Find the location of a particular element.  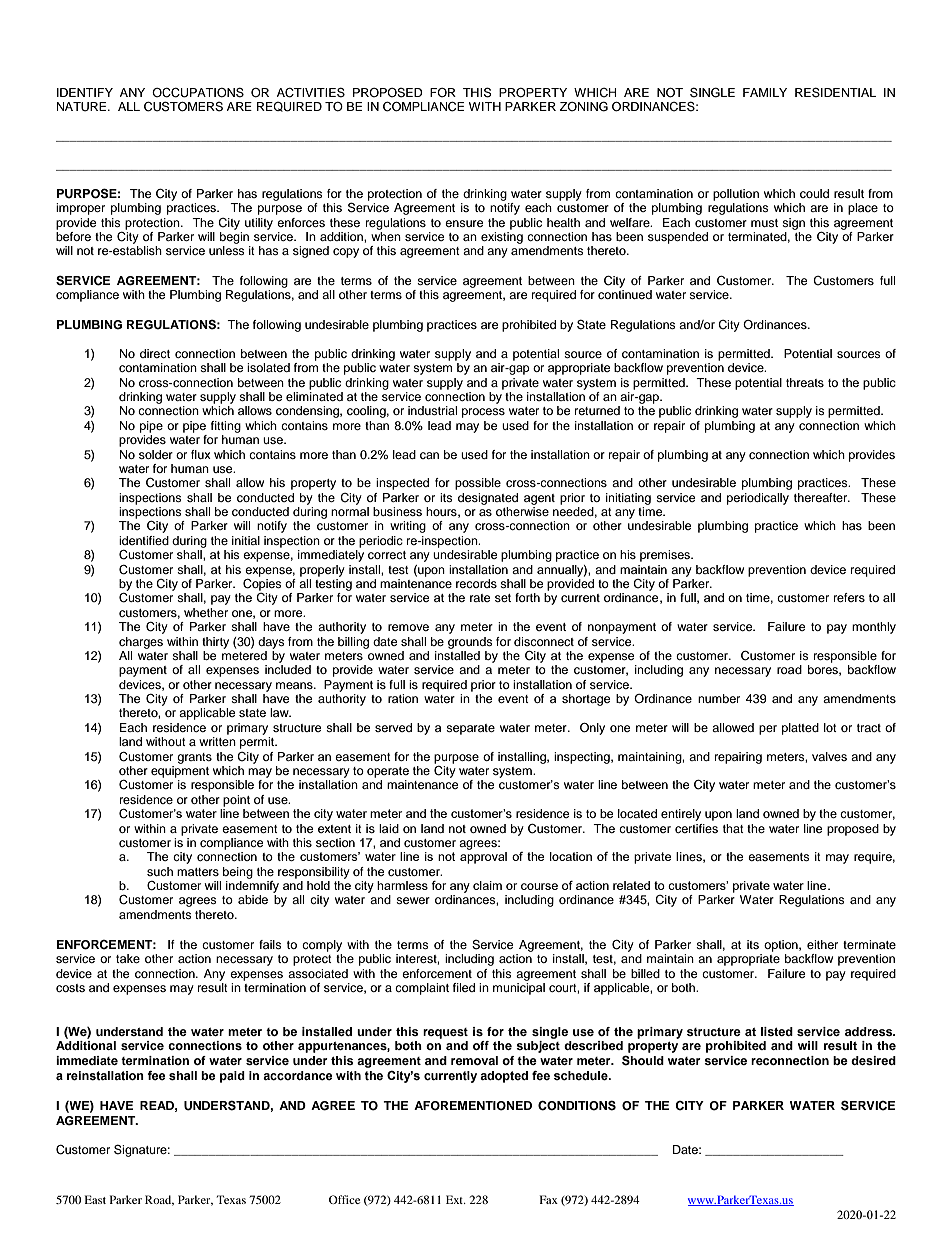

solder is located at coordinates (156, 454).
